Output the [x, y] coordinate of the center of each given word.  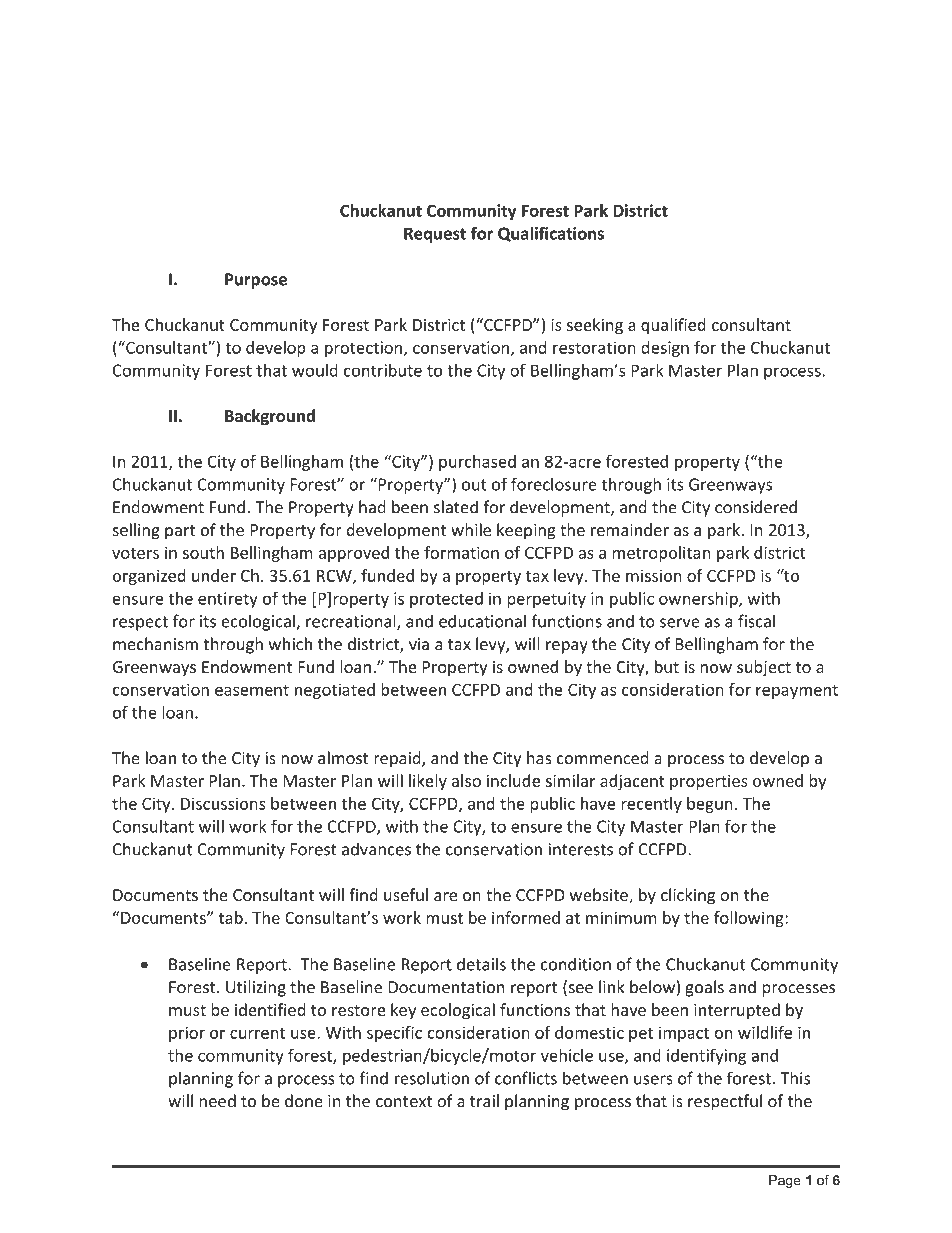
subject [764, 668]
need [218, 1101]
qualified [673, 326]
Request [435, 235]
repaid [398, 759]
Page [785, 1181]
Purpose [256, 281]
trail [484, 1101]
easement [252, 690]
